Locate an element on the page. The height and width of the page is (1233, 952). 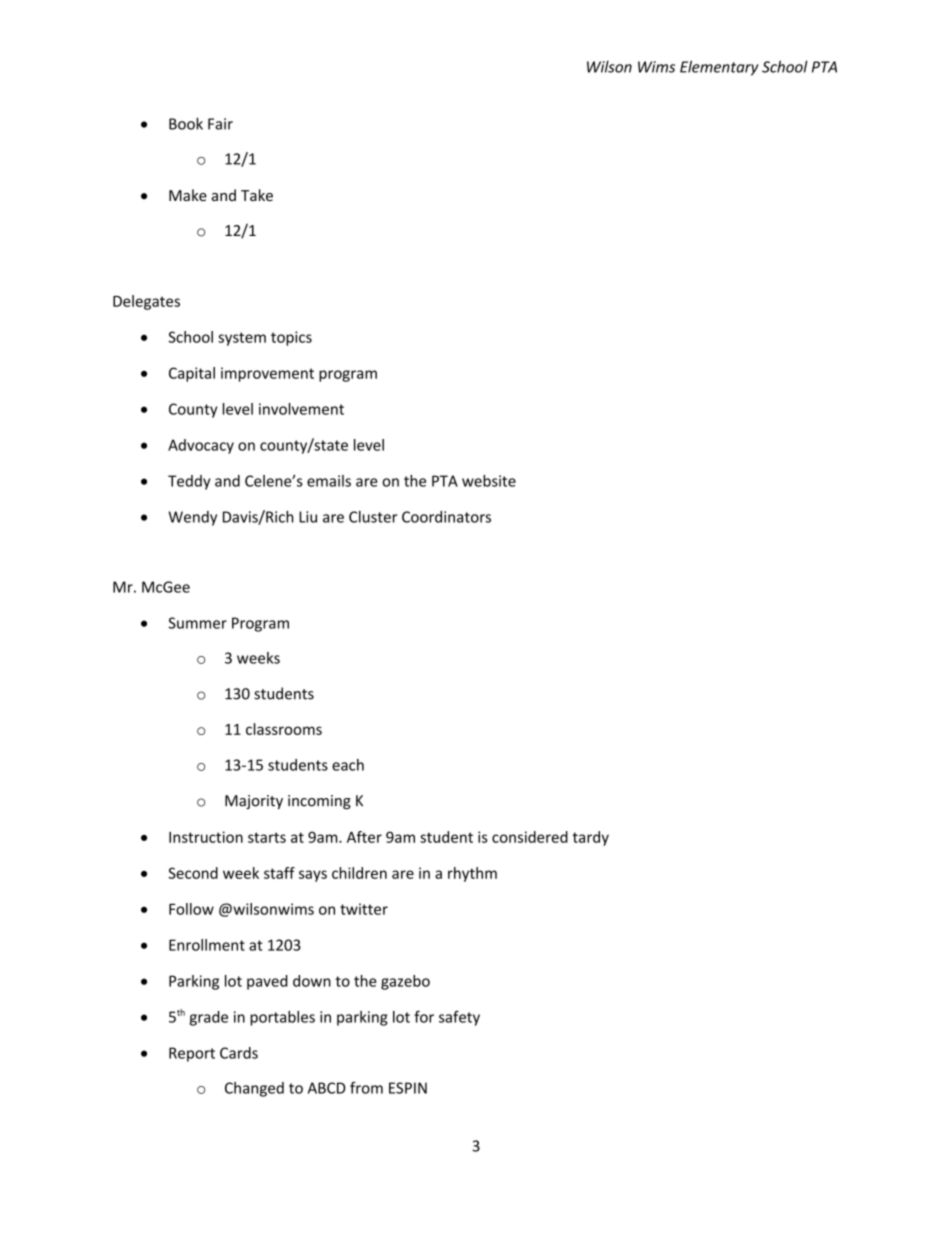
Instruction is located at coordinates (206, 837).
